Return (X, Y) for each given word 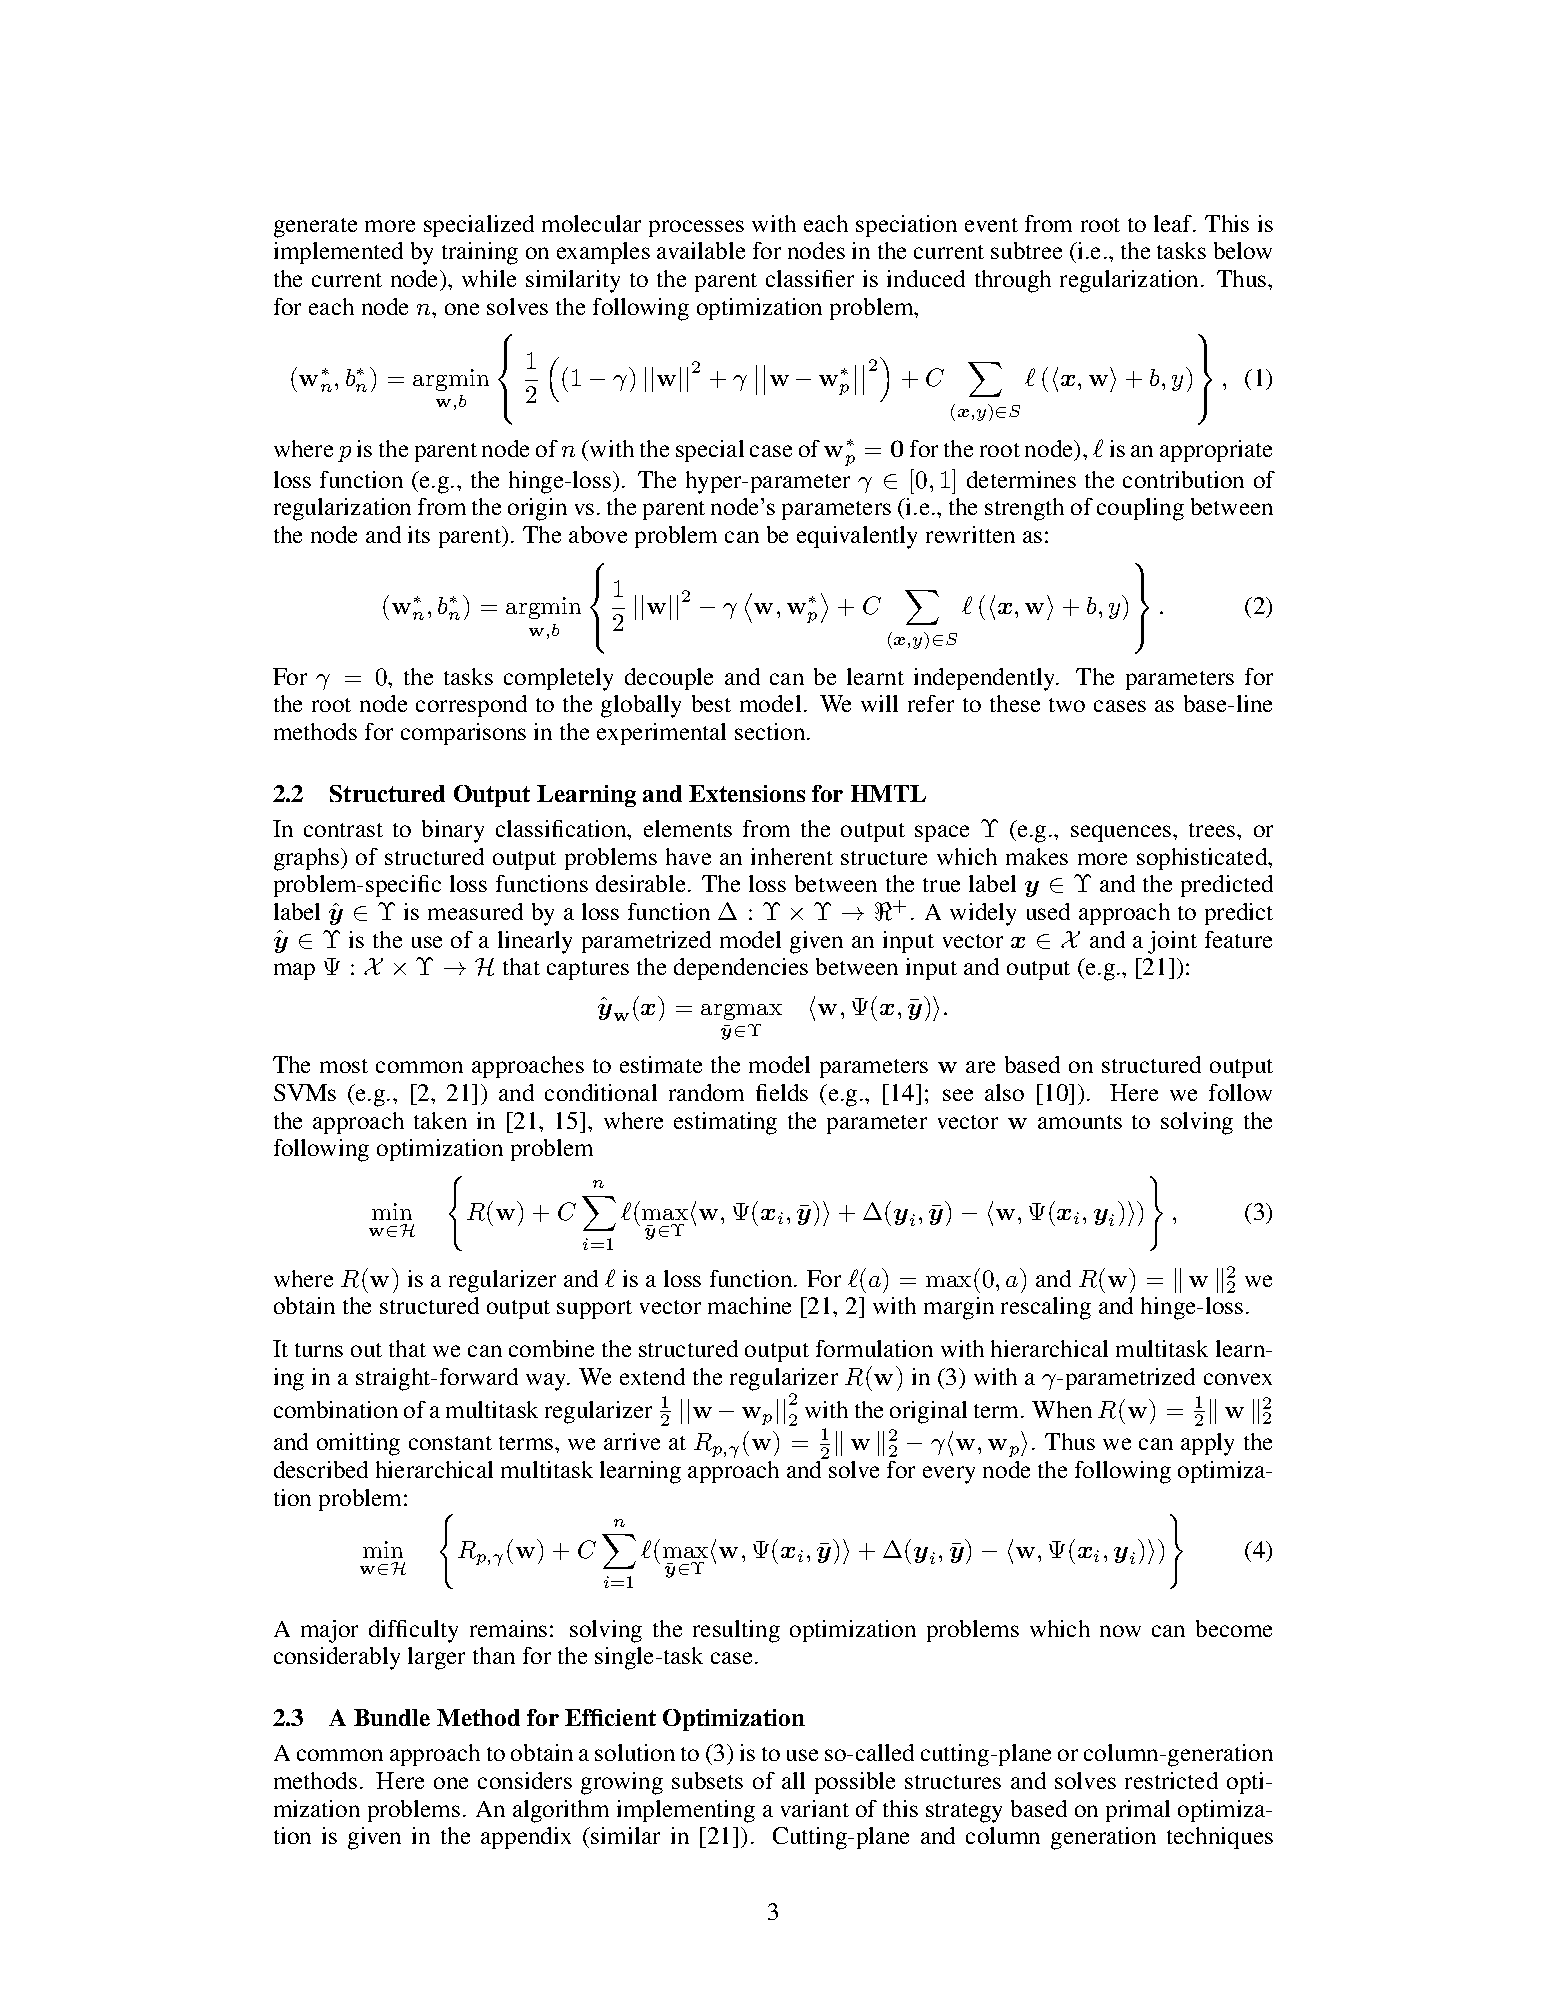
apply (1207, 1444)
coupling (1140, 509)
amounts (1080, 1122)
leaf (1174, 223)
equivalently (857, 537)
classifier (810, 278)
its (419, 534)
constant (450, 1443)
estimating (725, 1123)
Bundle (392, 1717)
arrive (632, 1441)
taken (440, 1120)
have (688, 856)
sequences (1122, 833)
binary (453, 831)
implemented (338, 253)
